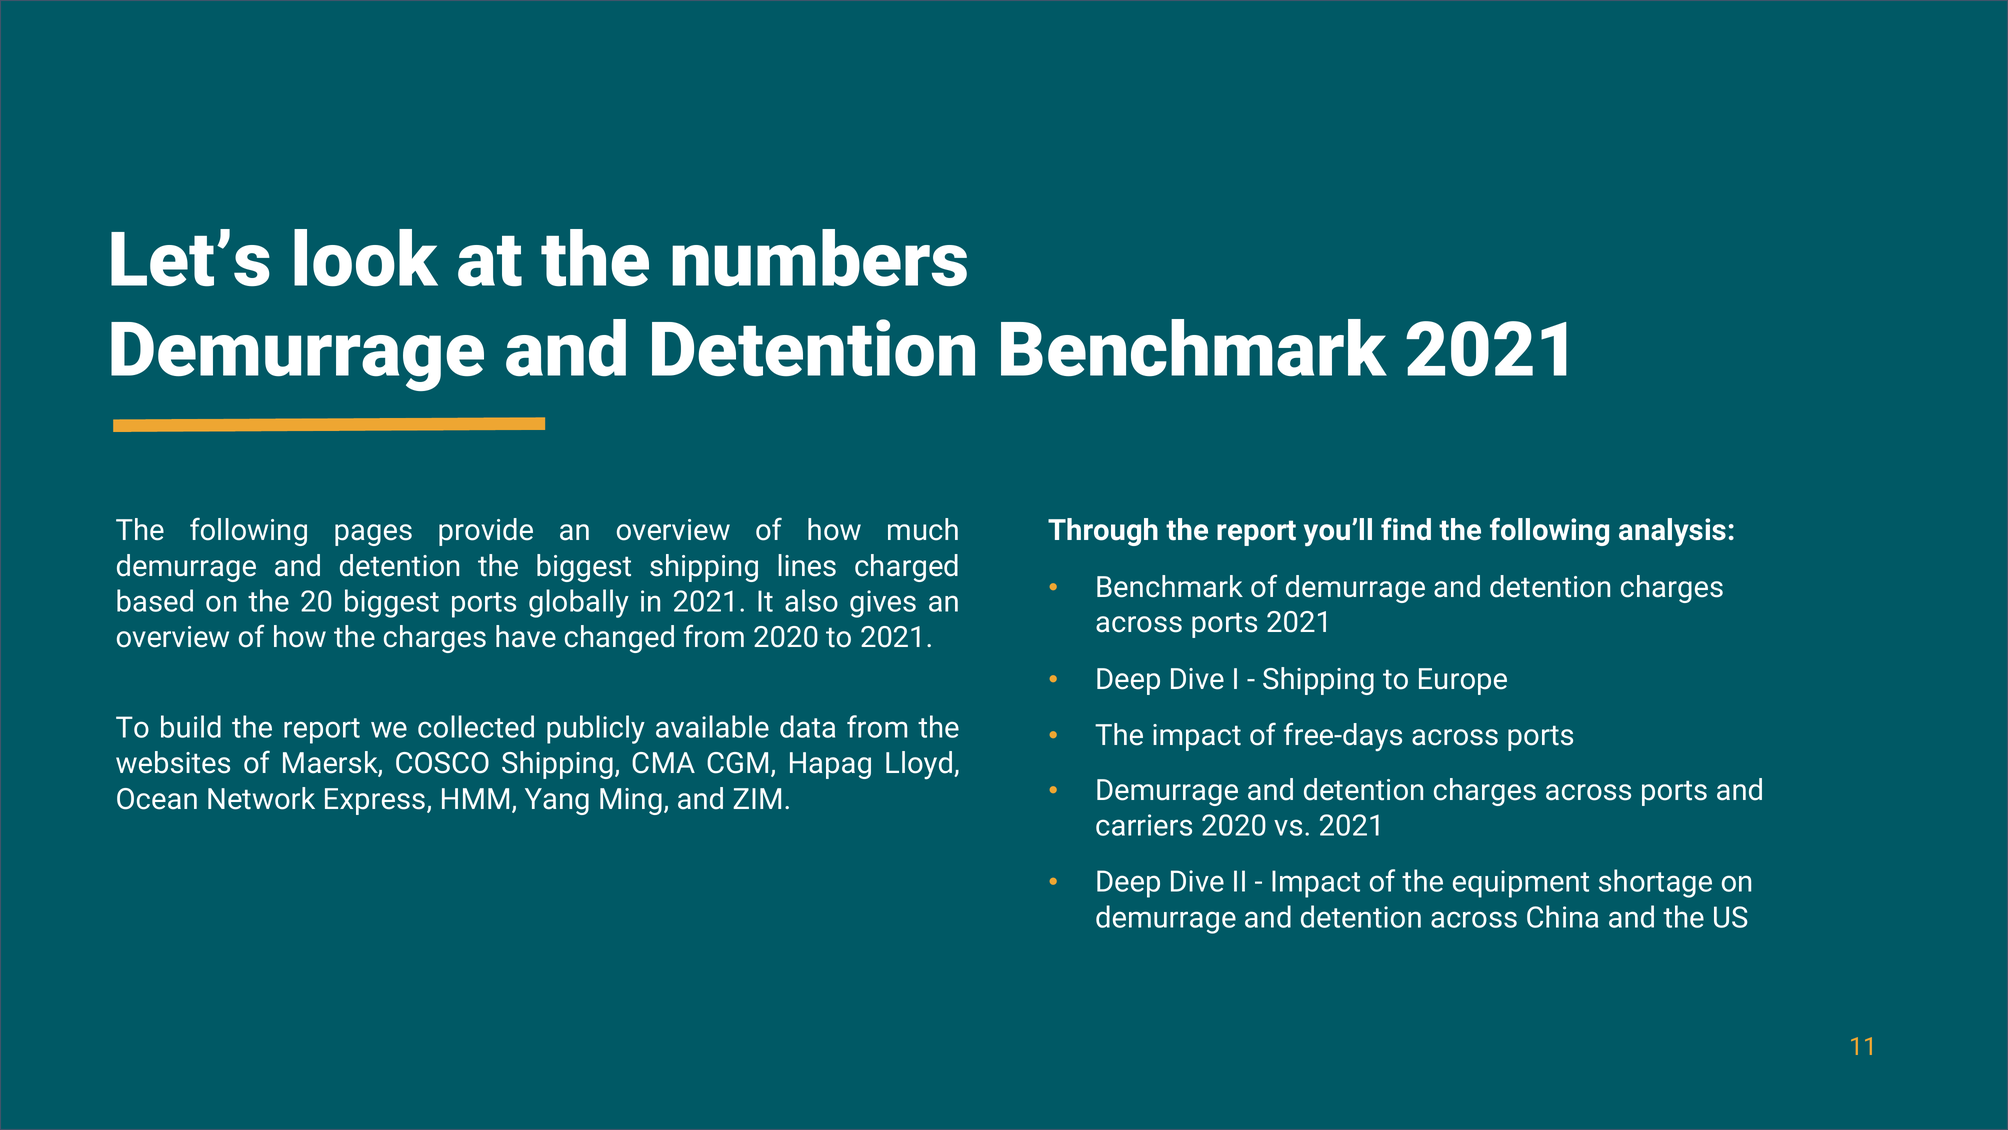 This screenshot has height=1130, width=2008. Describe the element at coordinates (373, 535) in the screenshot. I see `pages` at that location.
